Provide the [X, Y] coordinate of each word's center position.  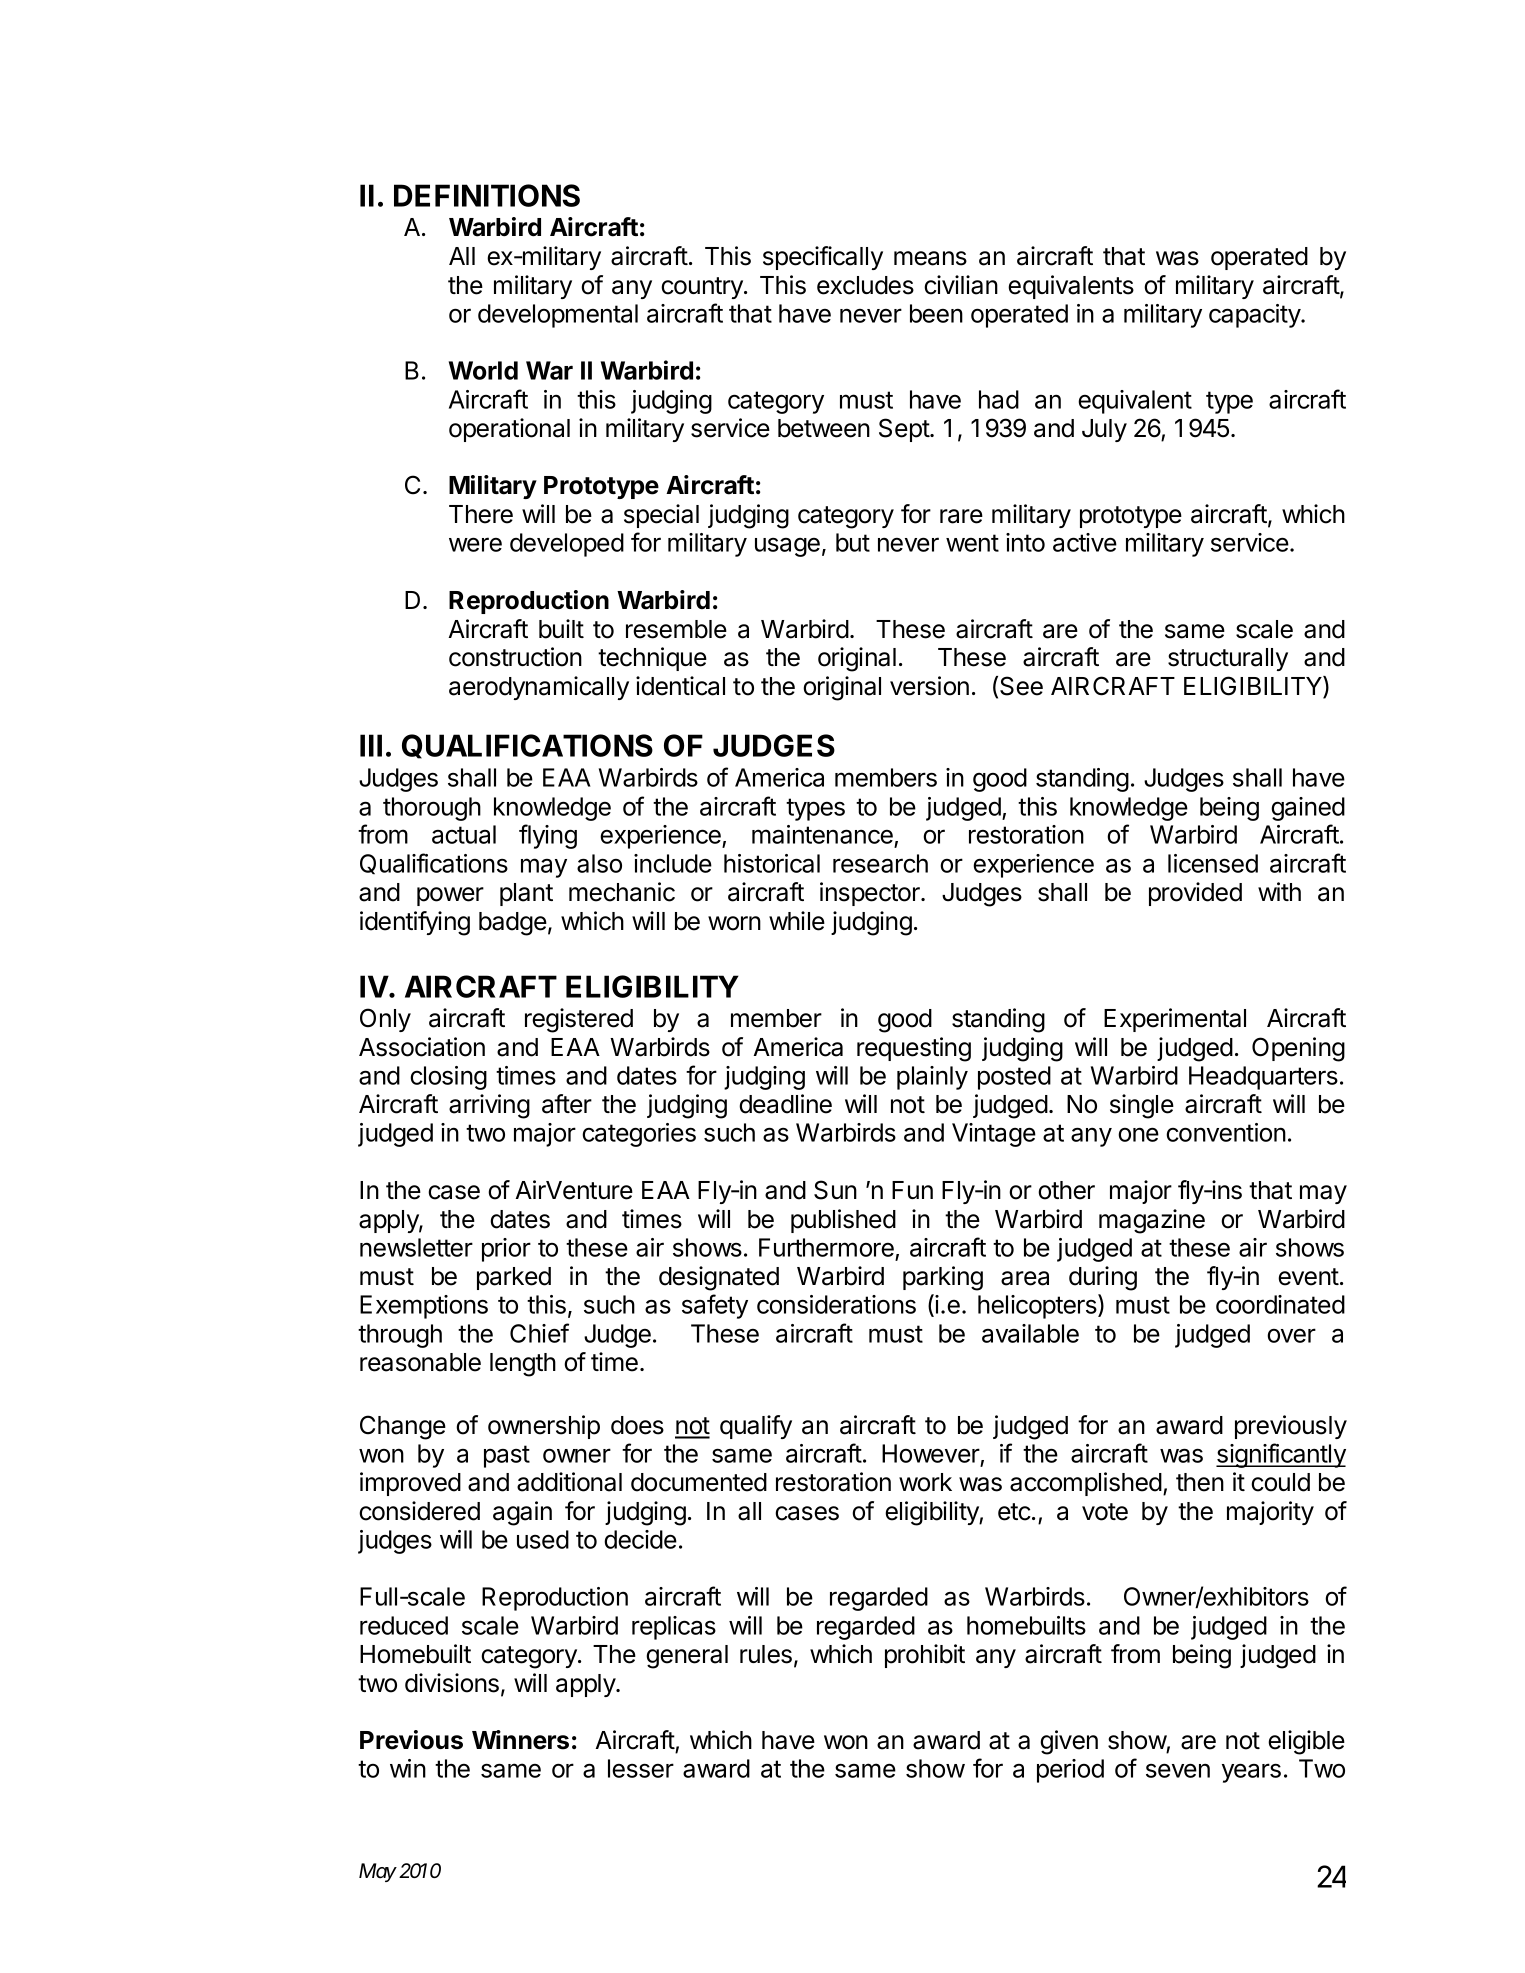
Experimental [1175, 1020]
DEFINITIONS [487, 195]
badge [513, 924]
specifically [823, 258]
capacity [1255, 316]
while [797, 921]
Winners [520, 1740]
